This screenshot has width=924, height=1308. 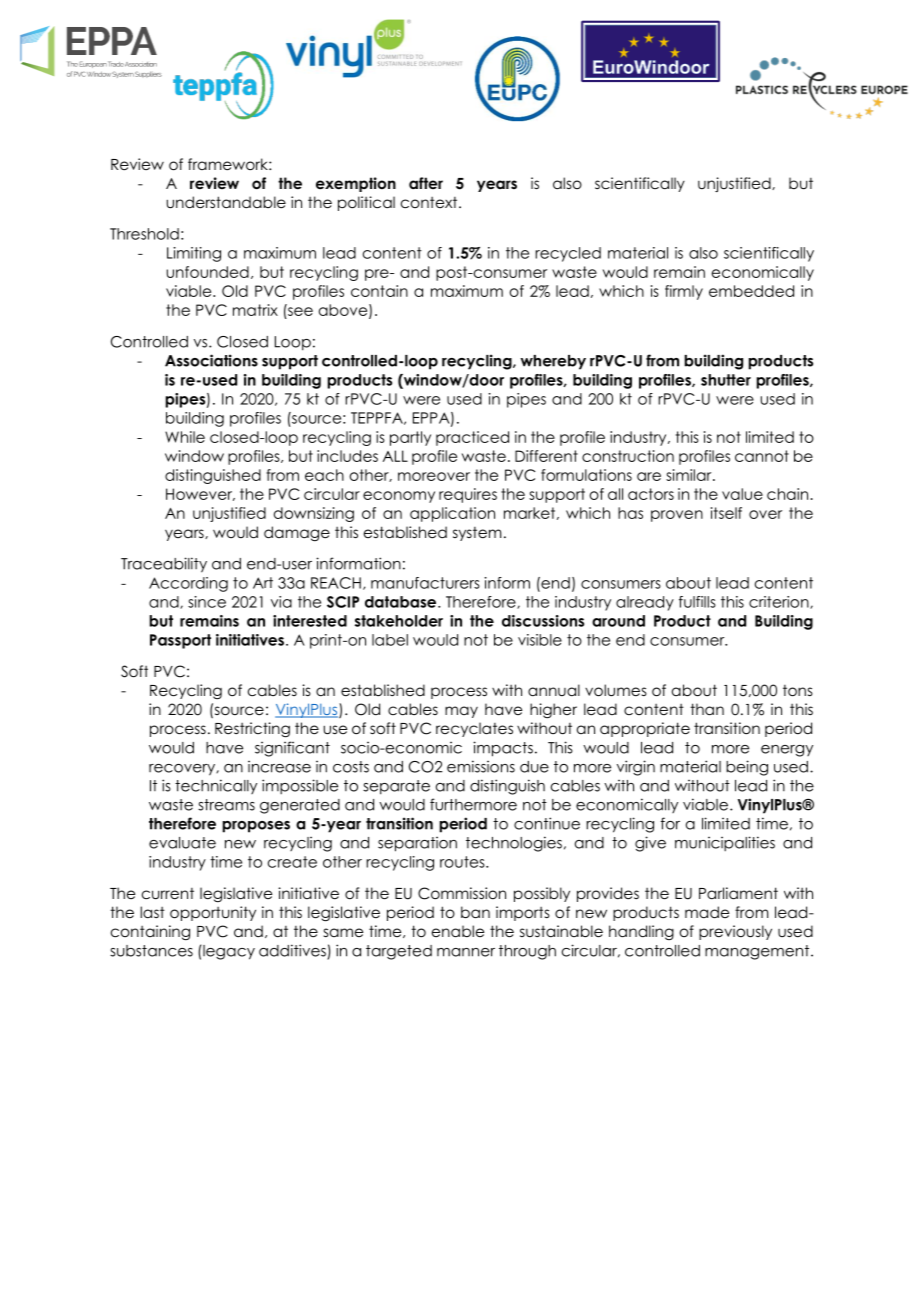 What do you see at coordinates (226, 202) in the screenshot?
I see `understandable` at bounding box center [226, 202].
